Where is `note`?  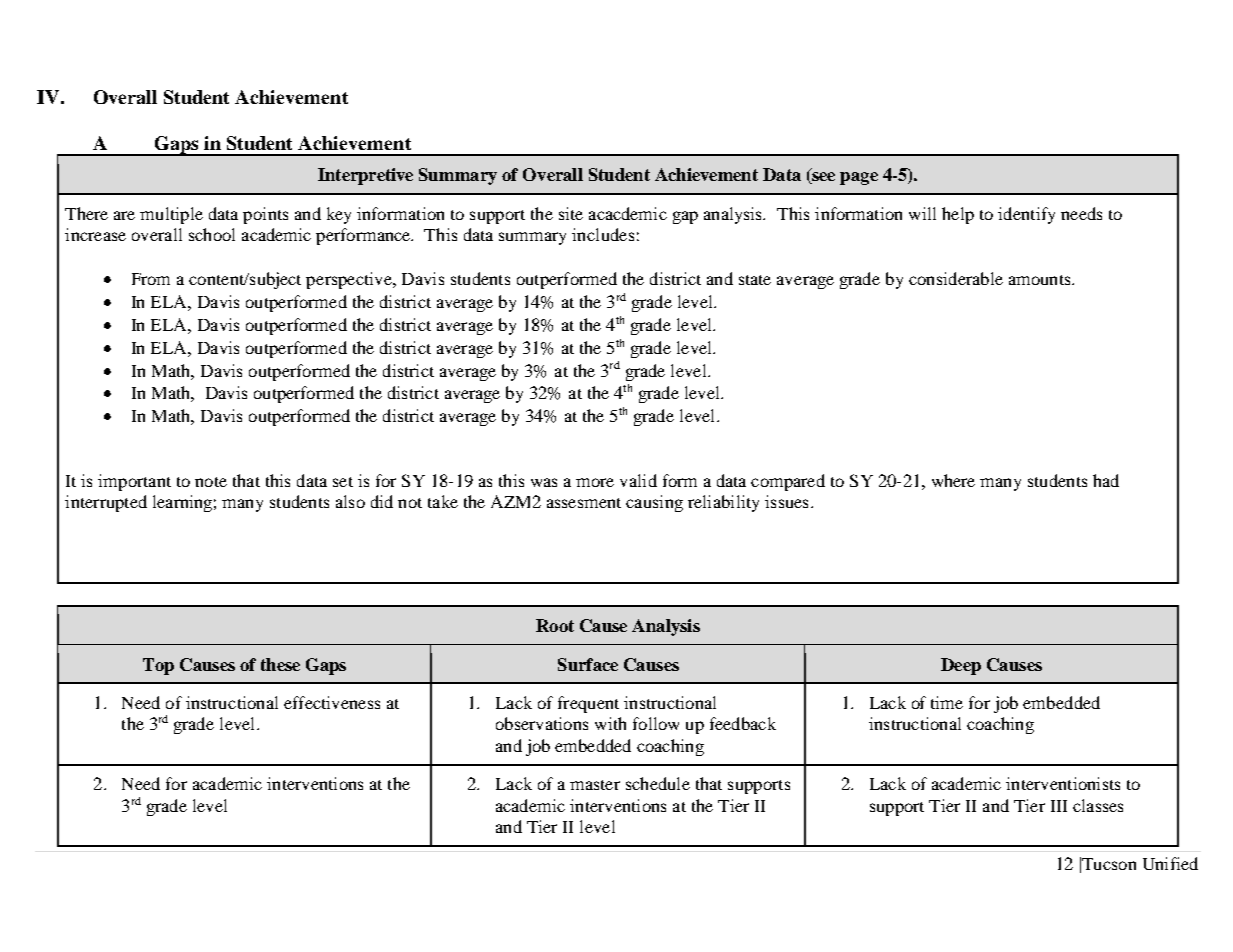
note is located at coordinates (211, 482).
